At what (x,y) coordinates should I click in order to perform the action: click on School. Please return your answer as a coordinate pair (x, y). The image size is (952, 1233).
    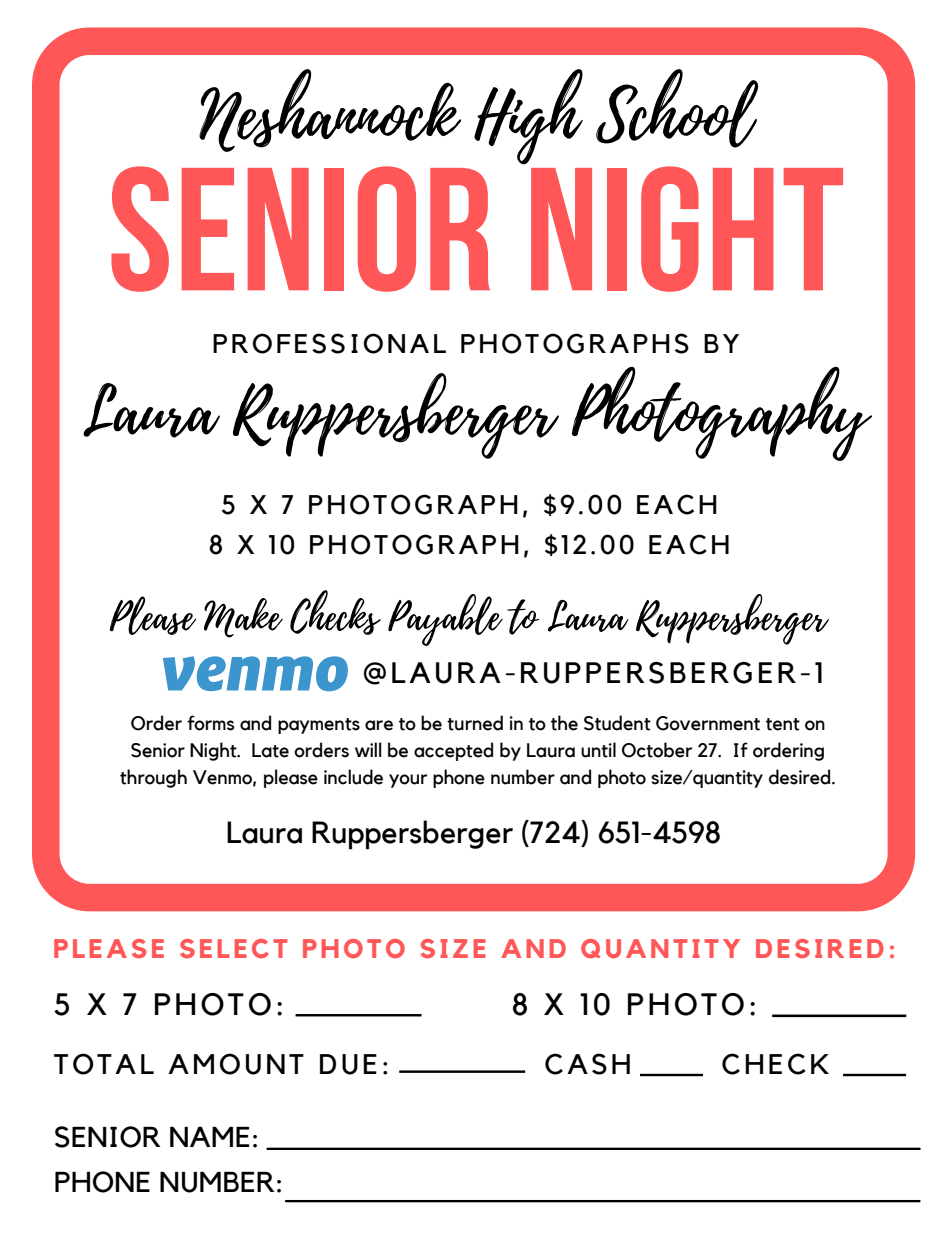
    Looking at the image, I should click on (677, 108).
